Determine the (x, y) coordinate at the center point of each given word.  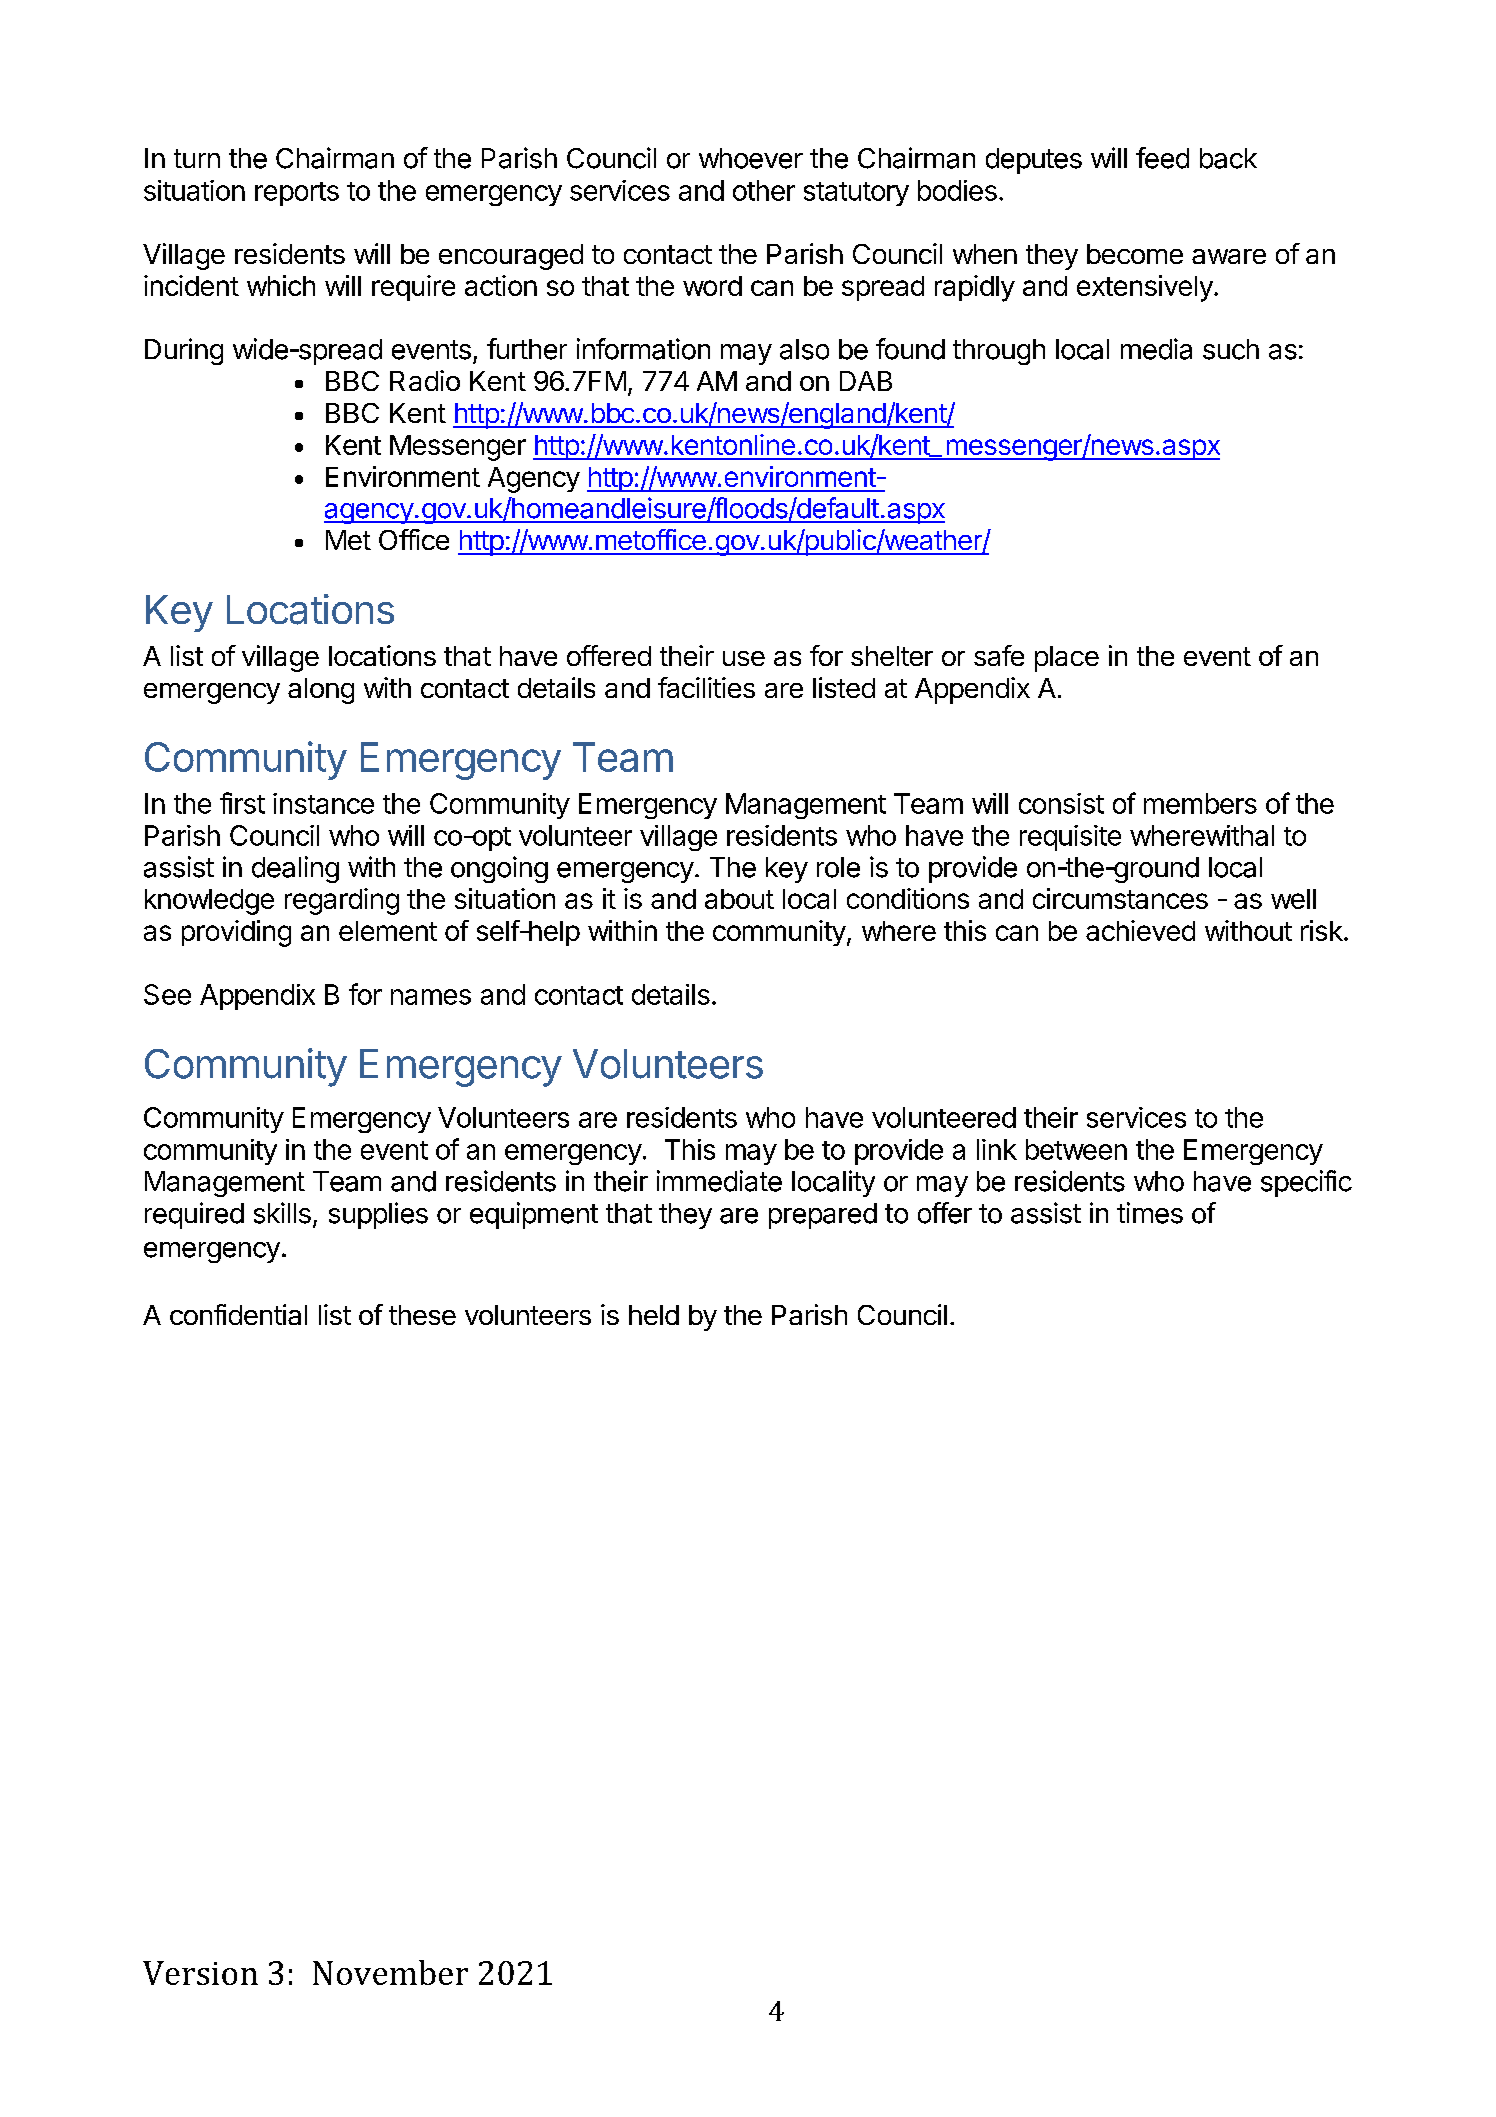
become (1135, 254)
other (764, 190)
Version (200, 1973)
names (431, 997)
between (1076, 1149)
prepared (823, 1216)
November (390, 1972)
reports (297, 194)
